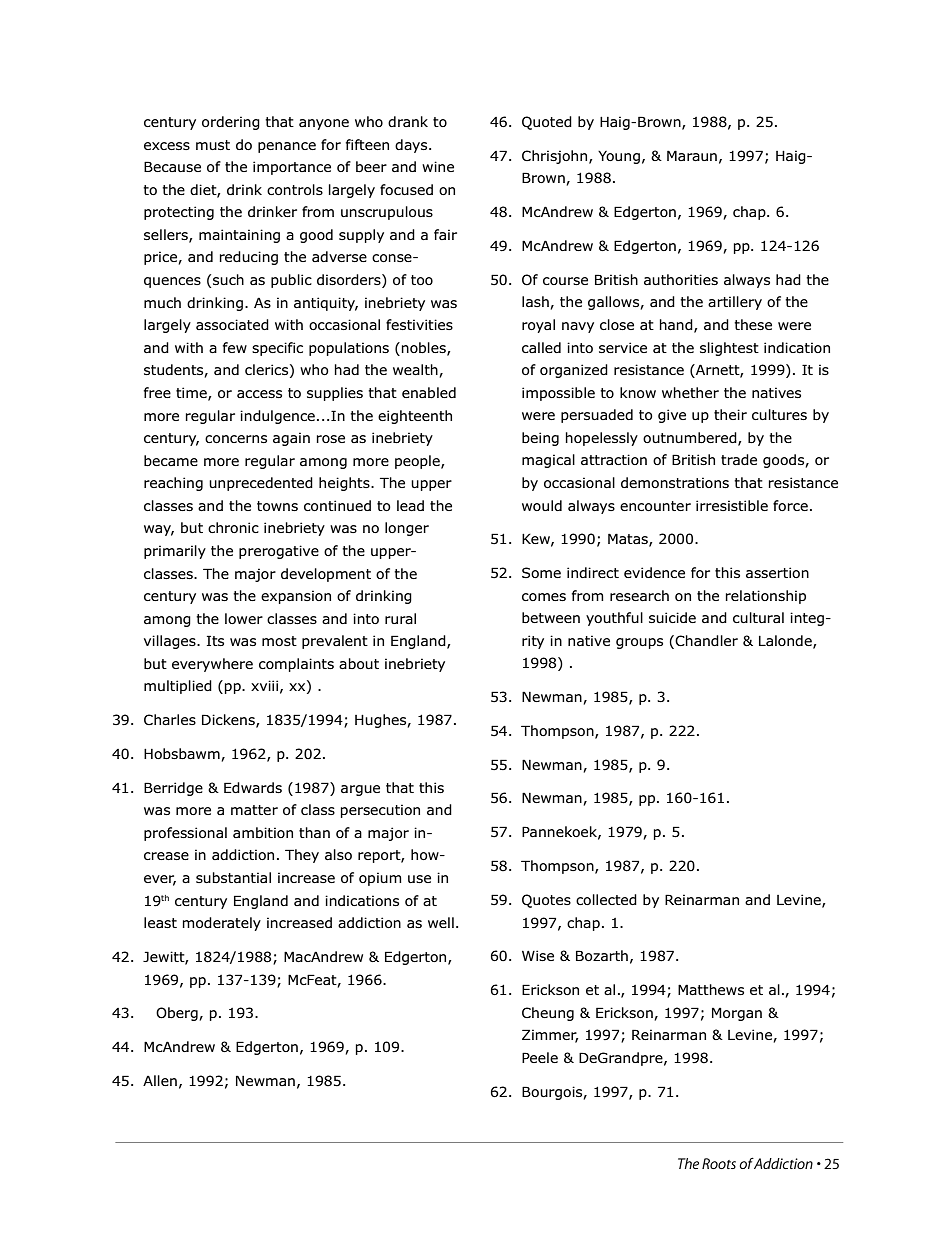 This screenshot has height=1233, width=952. Describe the element at coordinates (213, 145) in the screenshot. I see `must` at that location.
